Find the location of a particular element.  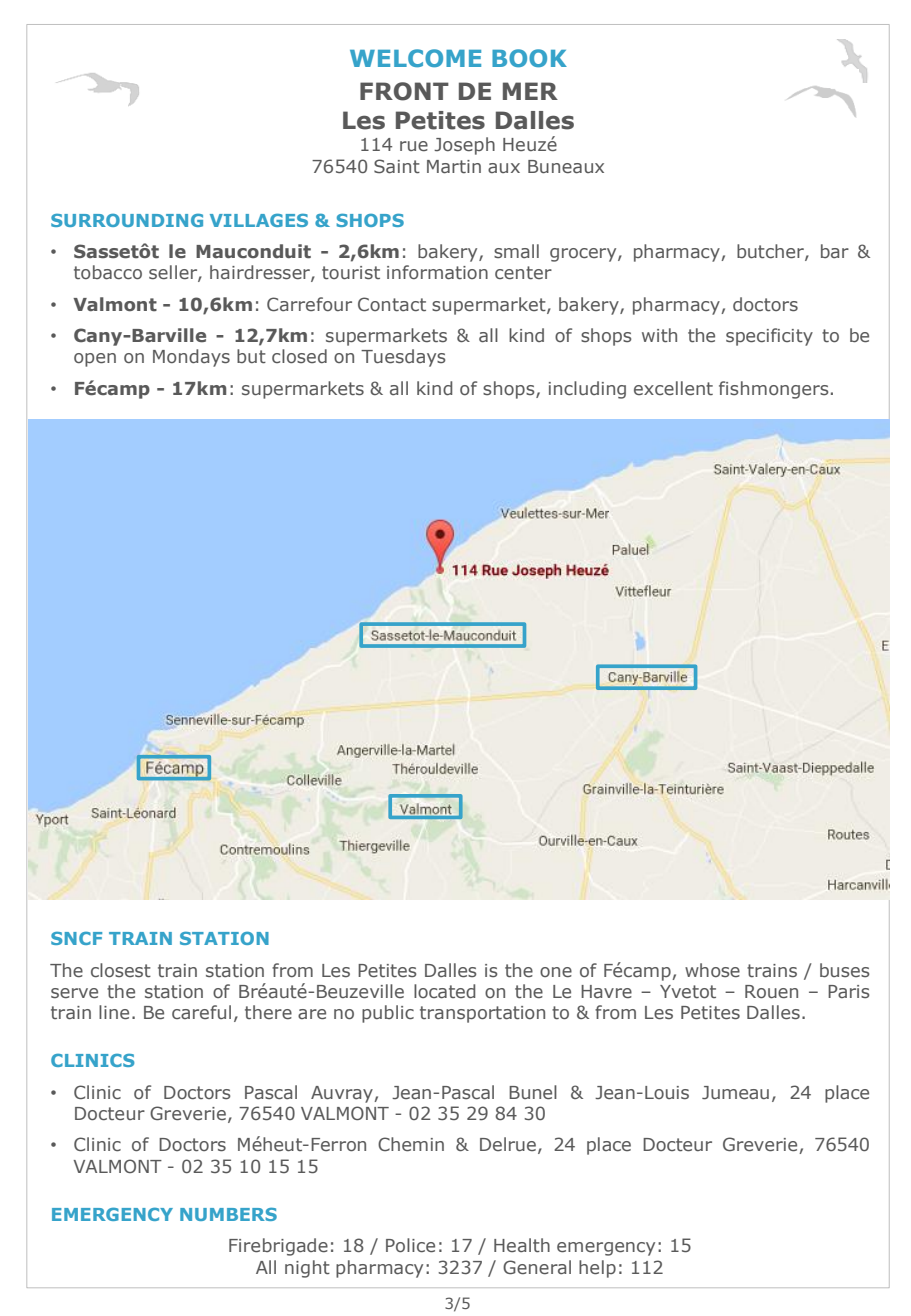

located is located at coordinates (444, 991).
